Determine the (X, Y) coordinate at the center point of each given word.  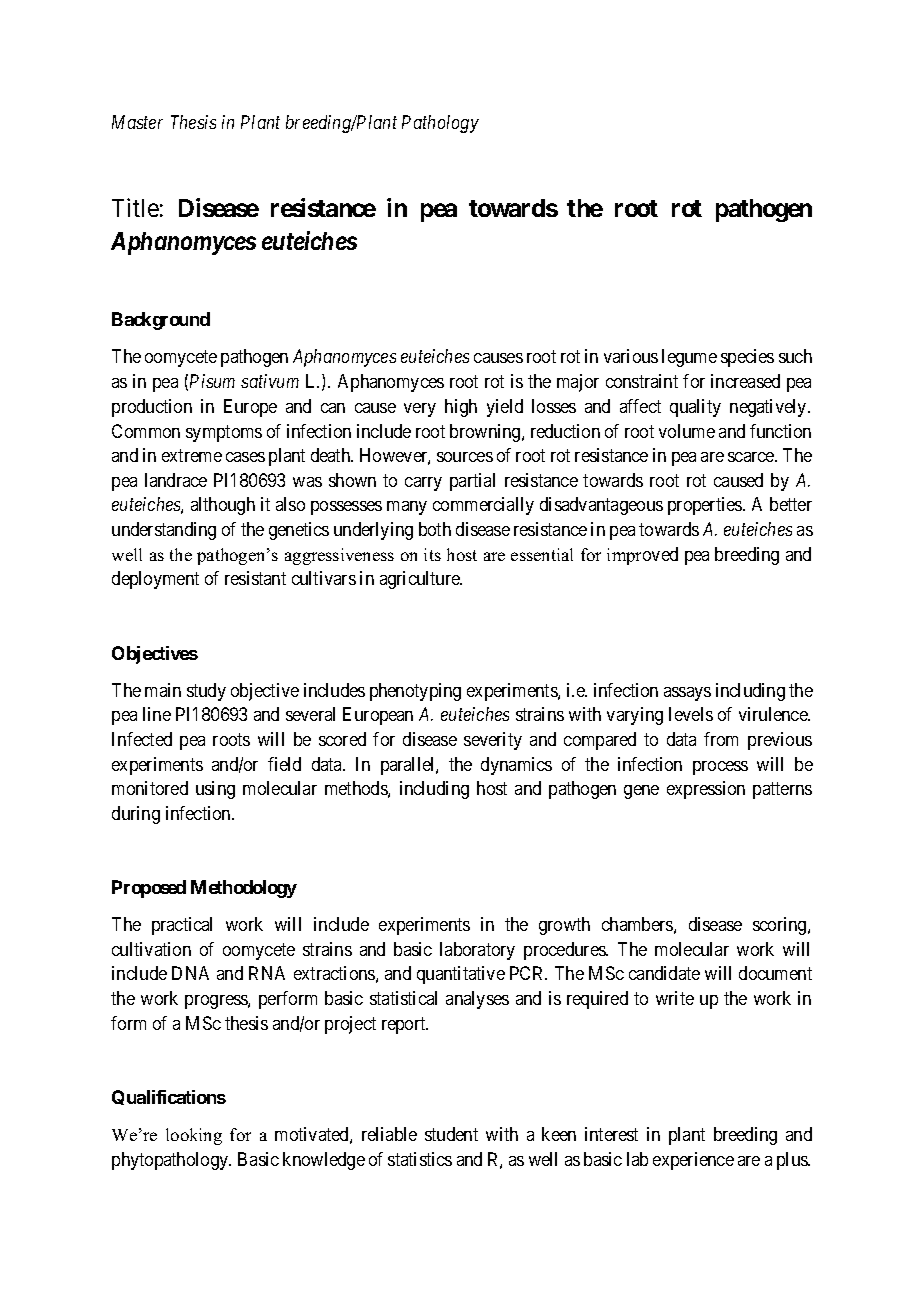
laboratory (477, 951)
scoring (781, 926)
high (461, 408)
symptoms (224, 433)
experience (693, 1161)
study (206, 692)
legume (689, 358)
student (451, 1134)
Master (137, 122)
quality (695, 408)
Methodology (244, 889)
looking (194, 1136)
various (631, 356)
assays (687, 694)
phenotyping (415, 692)
